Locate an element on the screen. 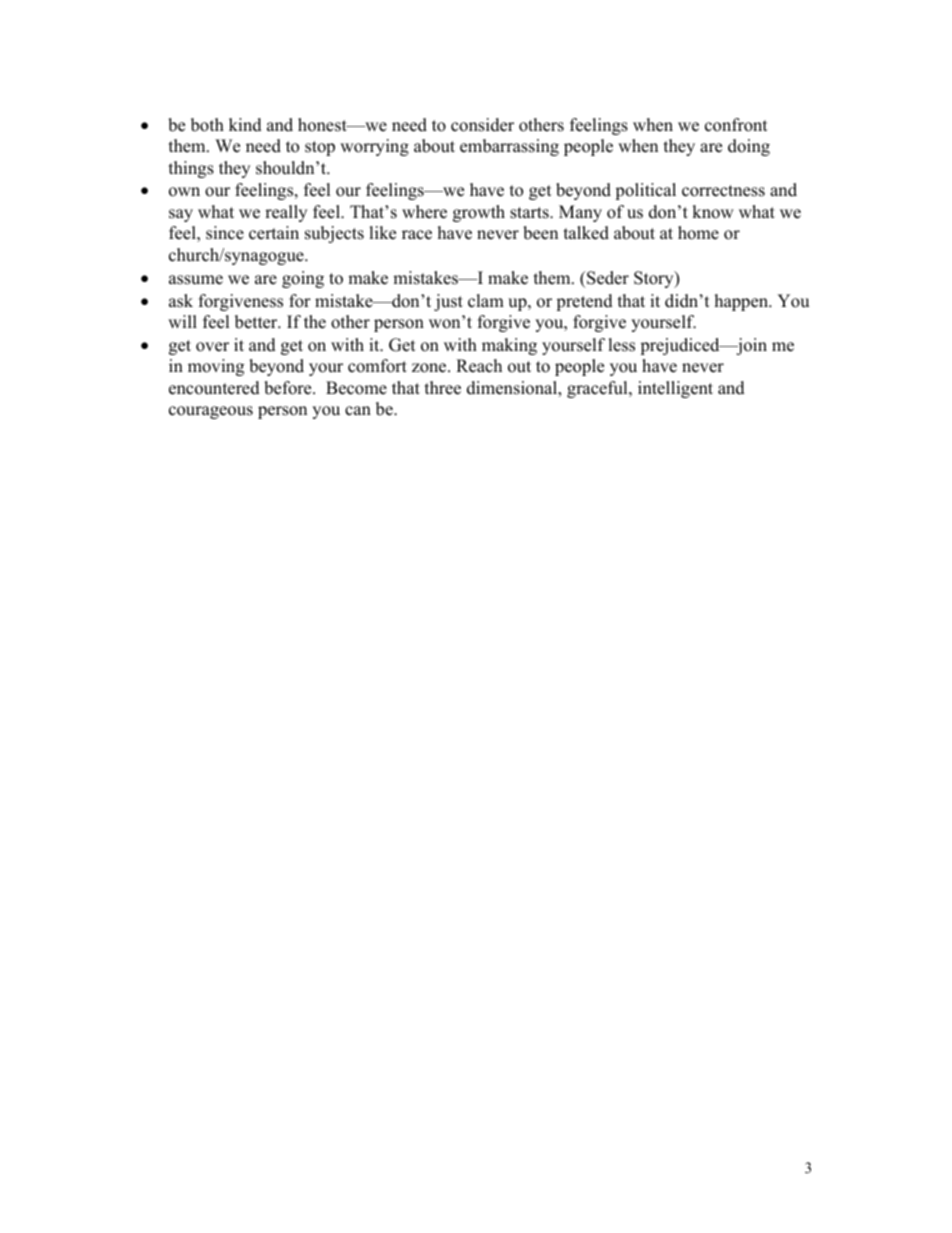 The height and width of the screenshot is (1233, 952). clam is located at coordinates (486, 301).
